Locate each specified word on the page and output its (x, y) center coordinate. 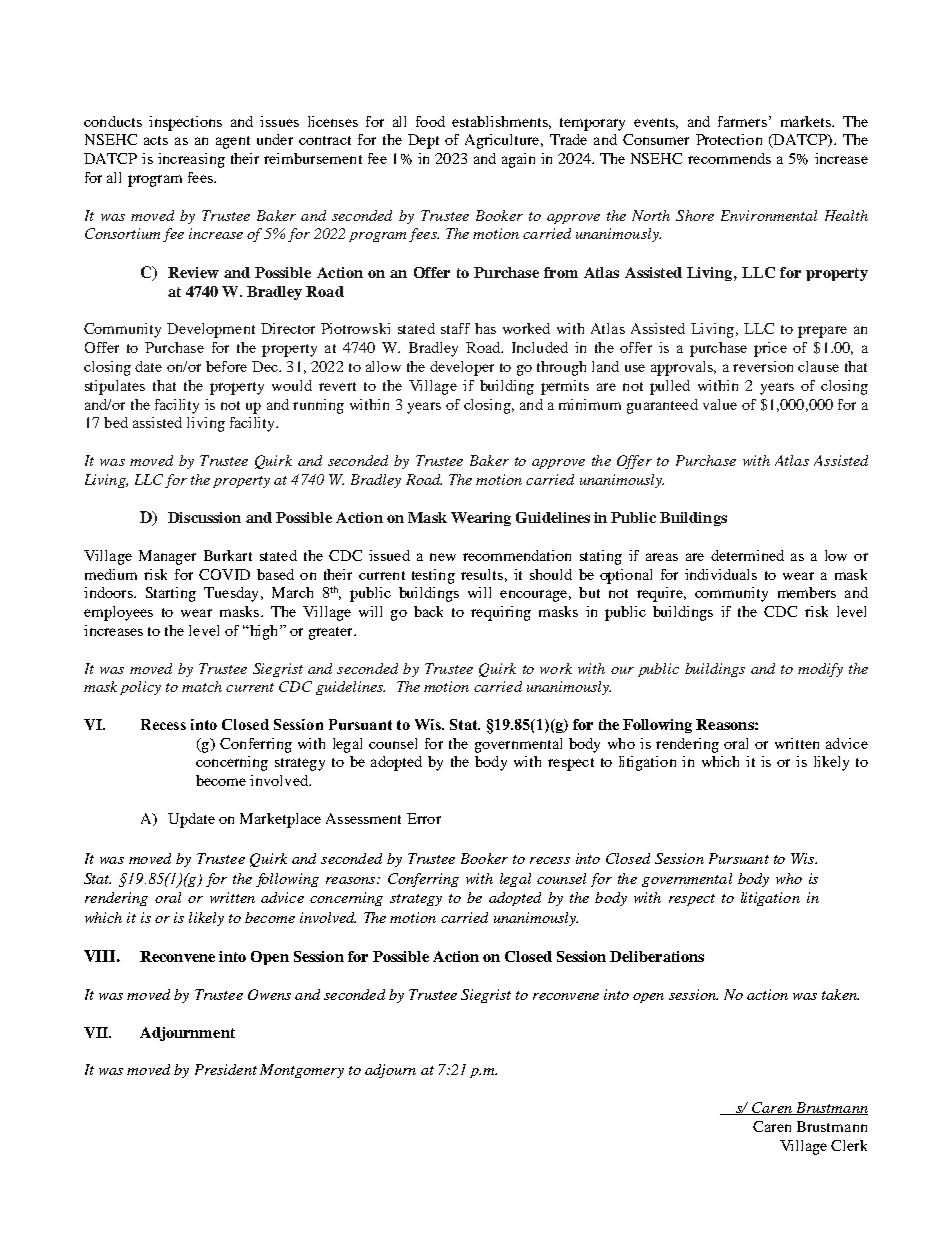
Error (424, 818)
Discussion (204, 517)
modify (820, 670)
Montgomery (302, 1071)
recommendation (517, 555)
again (518, 160)
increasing (191, 160)
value (720, 404)
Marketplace (280, 820)
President (226, 1069)
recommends (729, 158)
